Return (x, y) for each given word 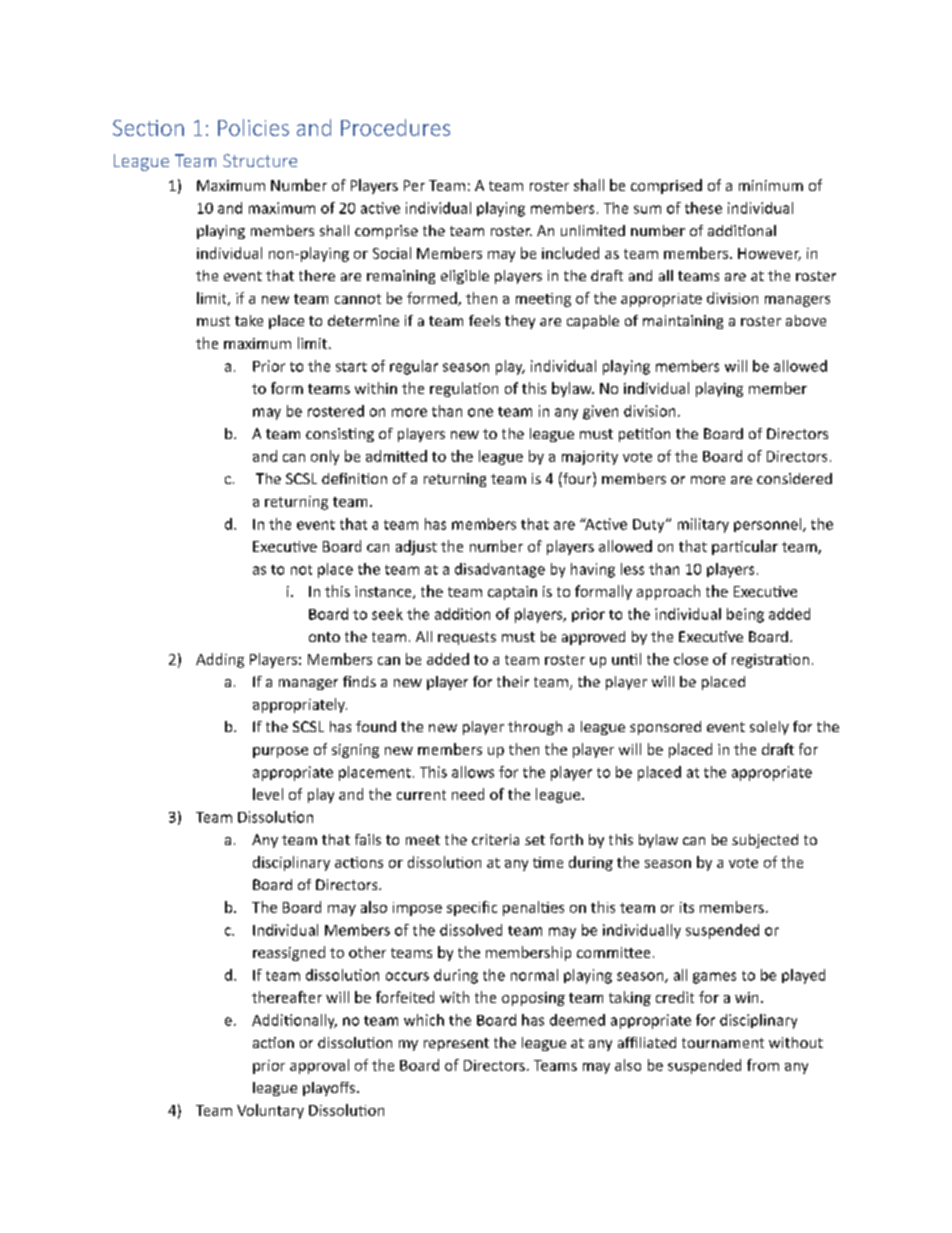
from (763, 1065)
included (570, 253)
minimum (771, 185)
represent (456, 1044)
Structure (260, 160)
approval (319, 1066)
